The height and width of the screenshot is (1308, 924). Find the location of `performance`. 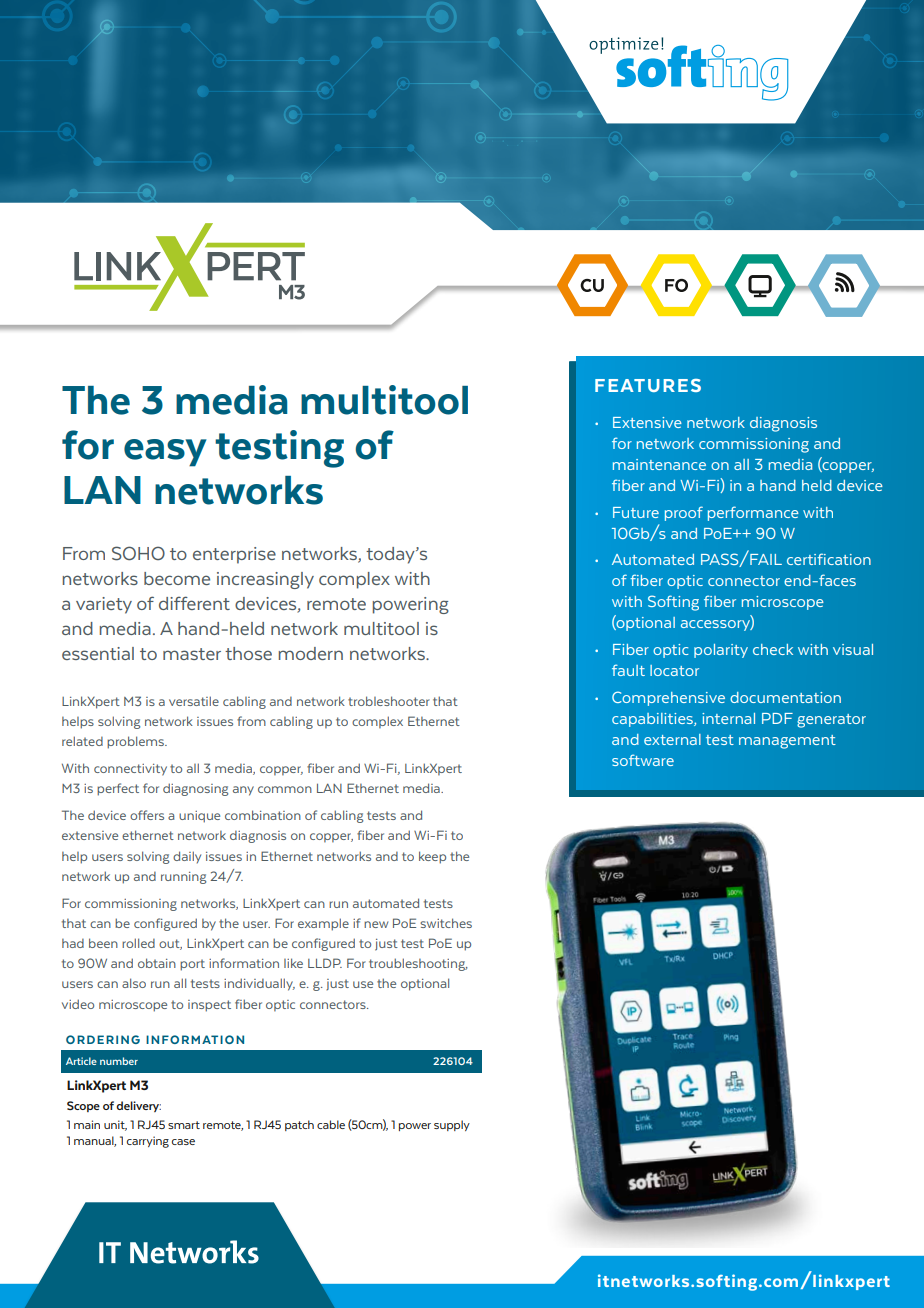

performance is located at coordinates (753, 513).
